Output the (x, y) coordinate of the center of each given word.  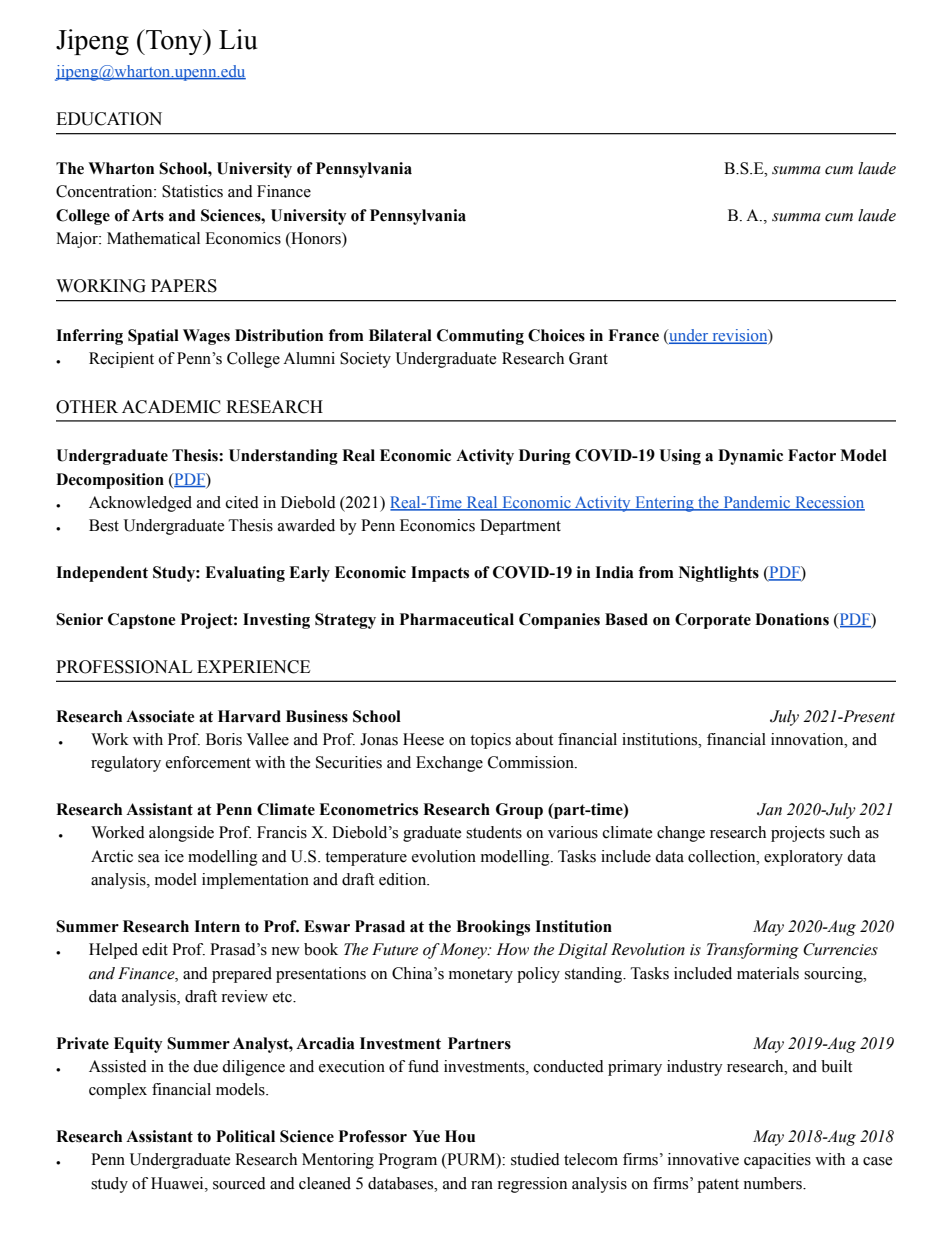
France (633, 335)
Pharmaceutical (457, 619)
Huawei (178, 1183)
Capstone (141, 621)
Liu (238, 39)
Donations (792, 619)
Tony (174, 42)
